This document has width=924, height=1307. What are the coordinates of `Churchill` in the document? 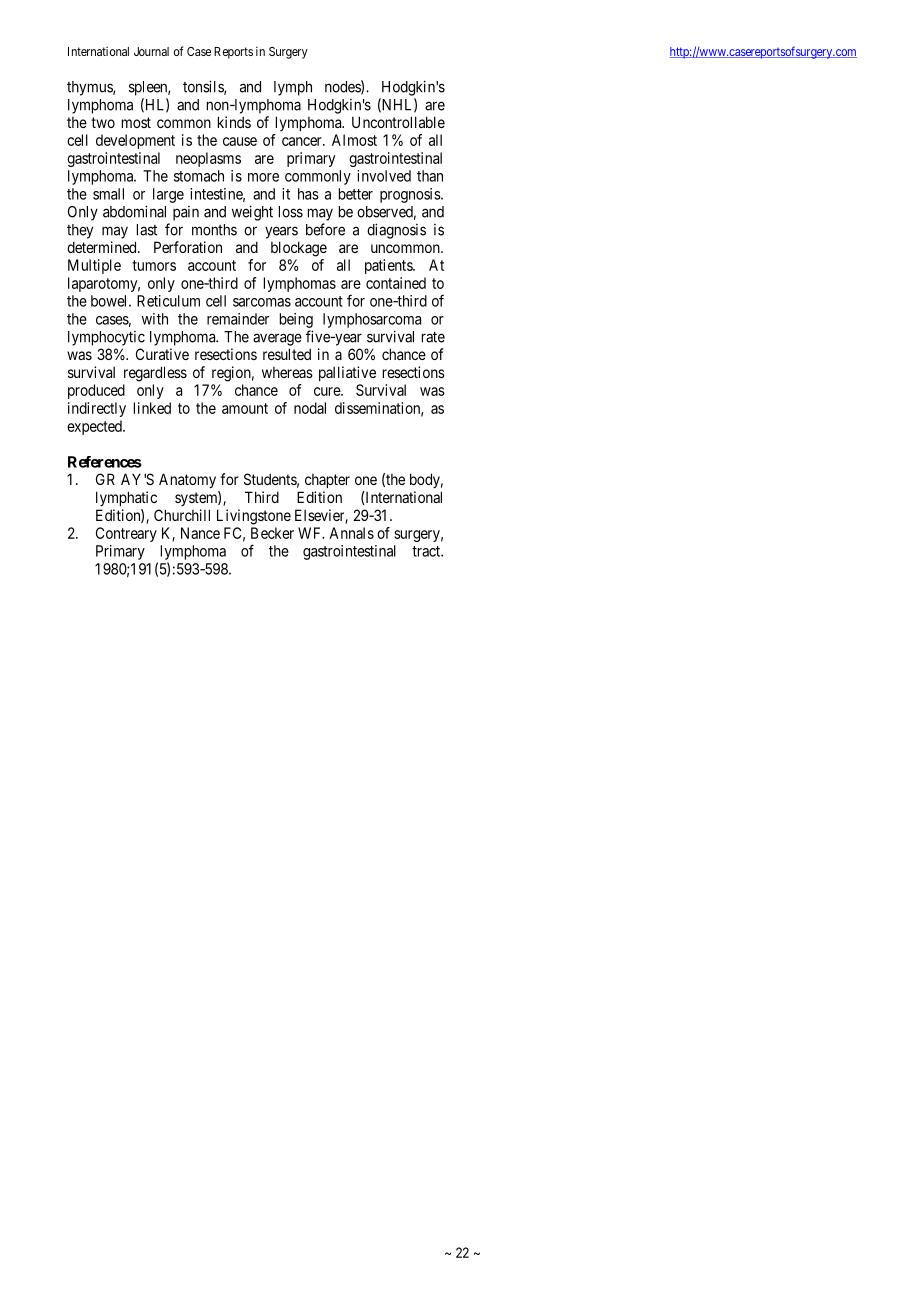 It's located at (182, 515).
